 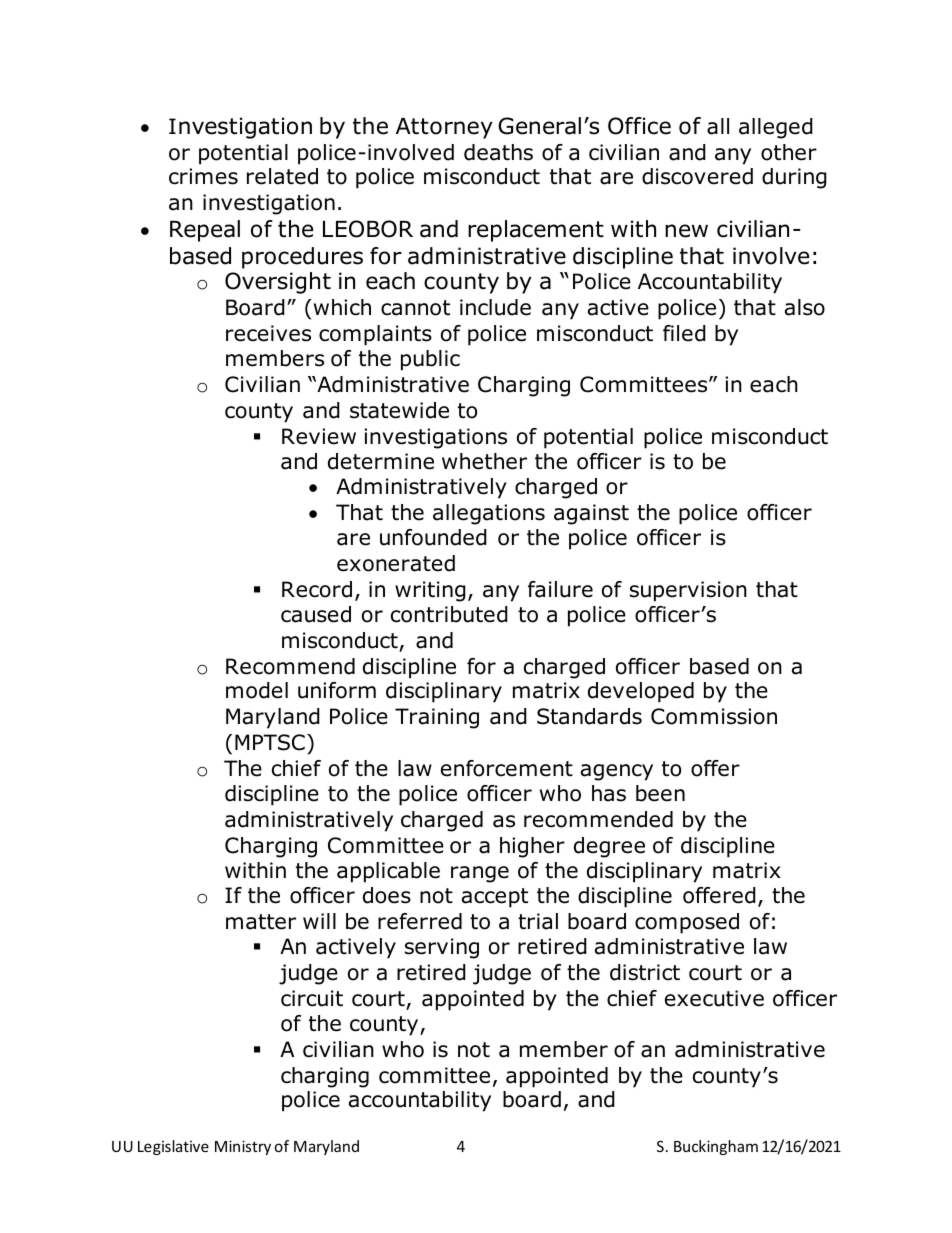 I want to click on supervision, so click(x=688, y=591).
